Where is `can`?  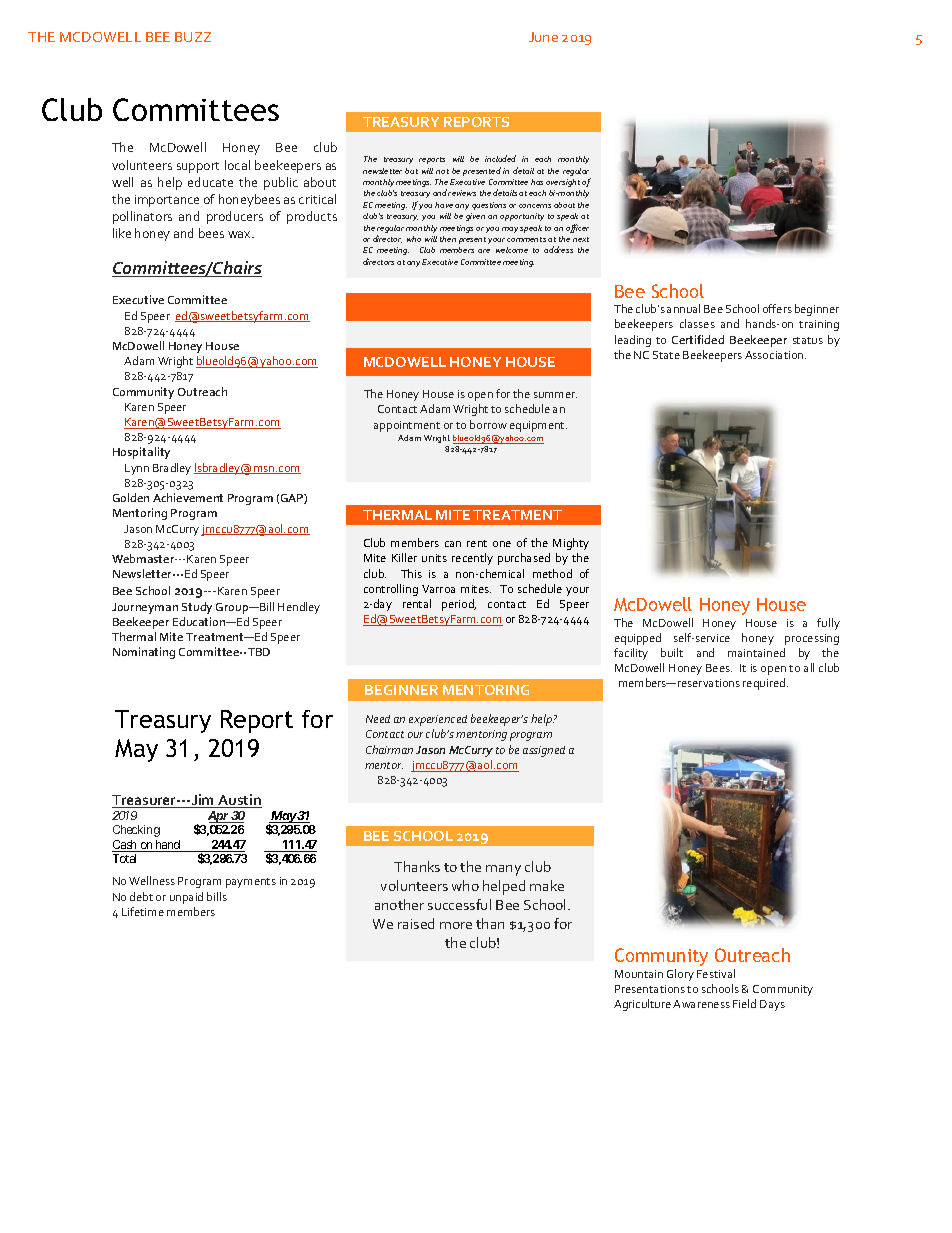
can is located at coordinates (453, 544).
